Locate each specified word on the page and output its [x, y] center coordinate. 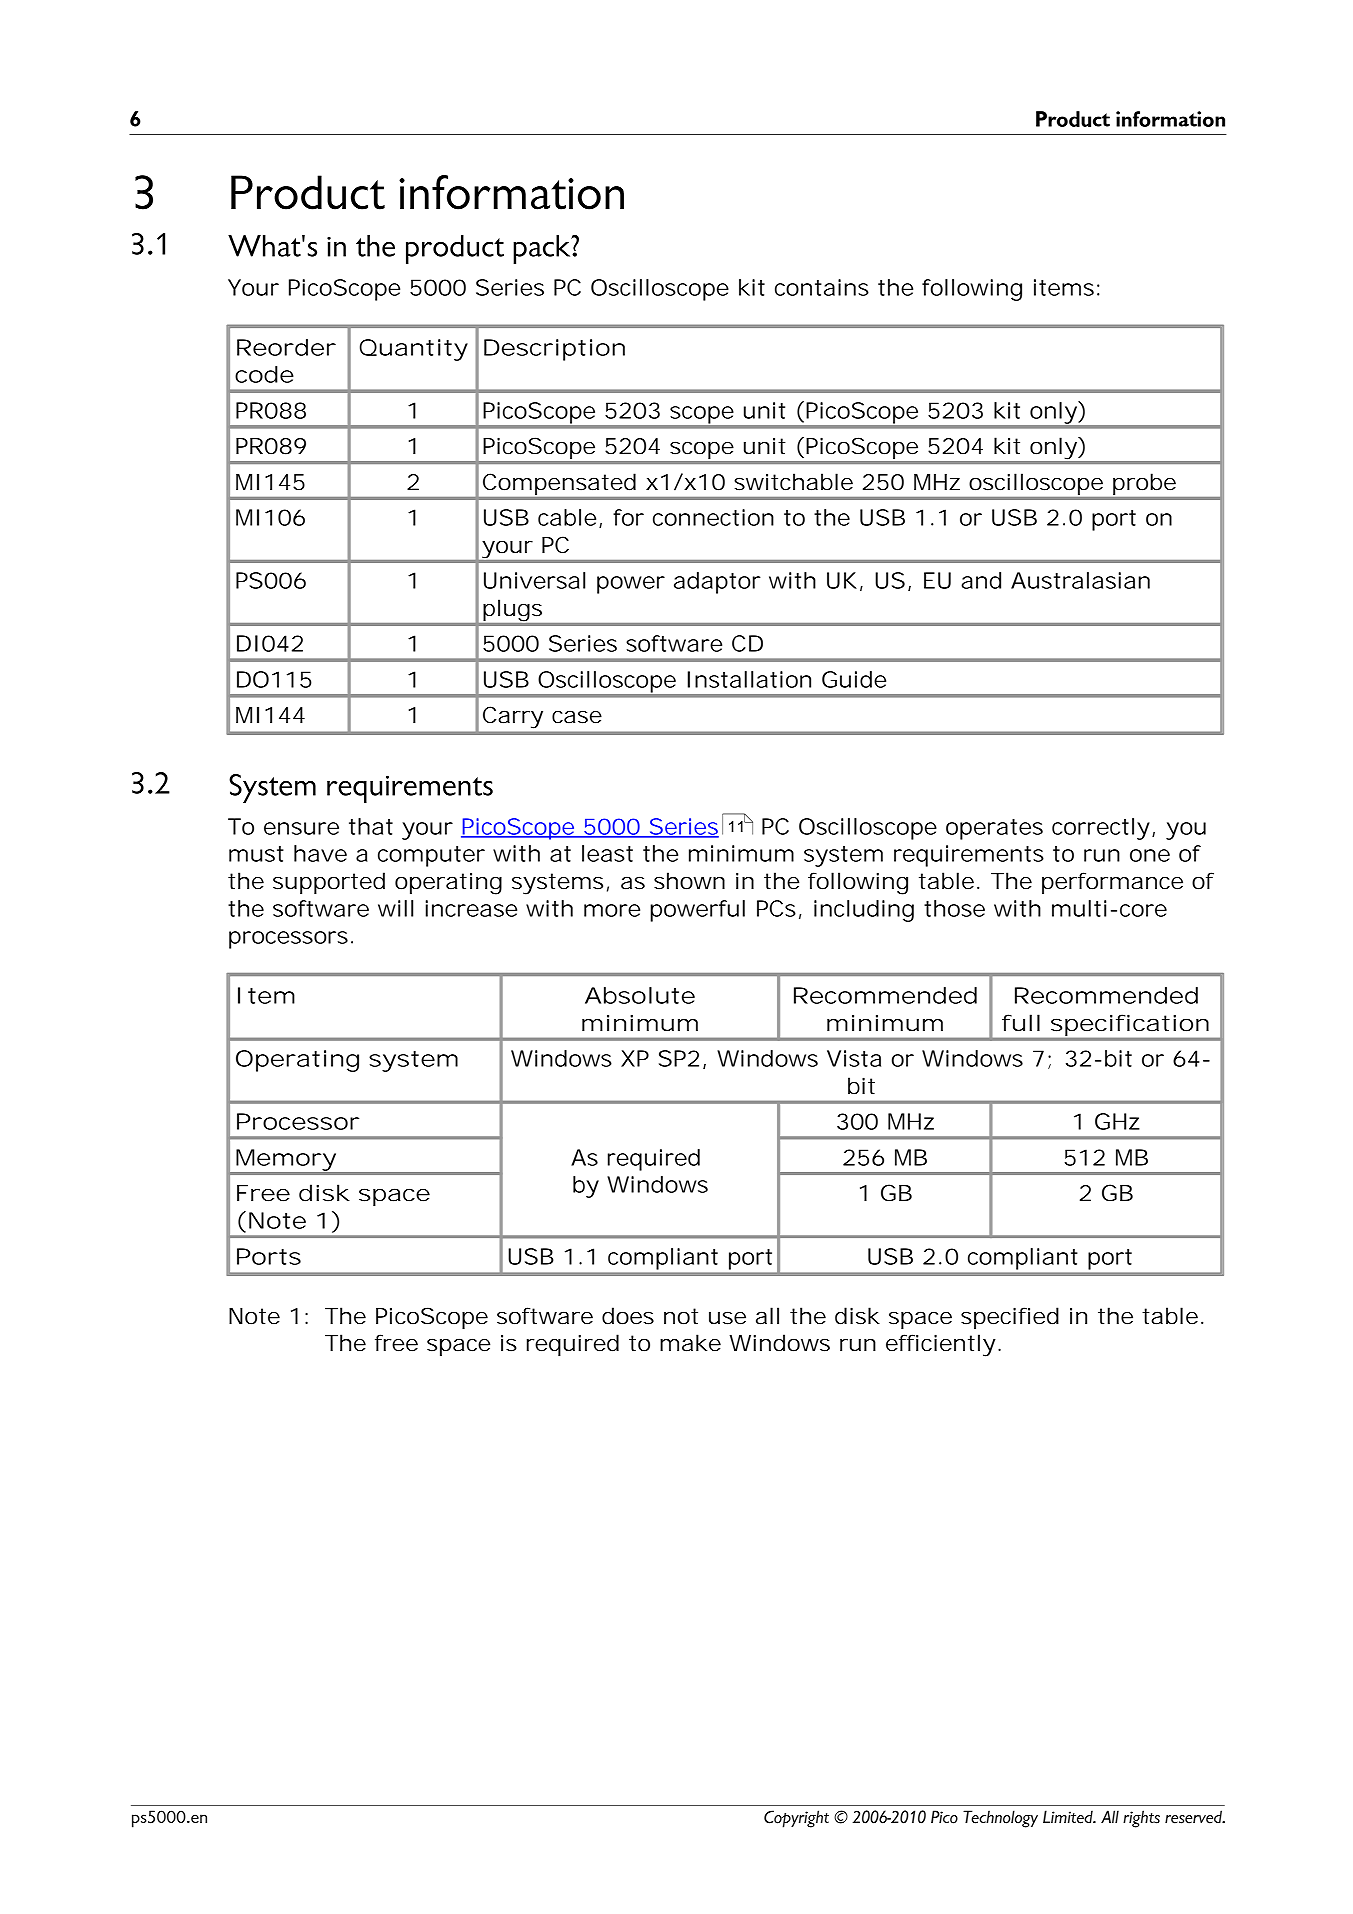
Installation [749, 679]
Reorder [286, 347]
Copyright [796, 1819]
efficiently [940, 1345]
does [628, 1316]
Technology [1000, 1819]
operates [994, 829]
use [727, 1318]
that [371, 826]
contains [822, 287]
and [981, 580]
